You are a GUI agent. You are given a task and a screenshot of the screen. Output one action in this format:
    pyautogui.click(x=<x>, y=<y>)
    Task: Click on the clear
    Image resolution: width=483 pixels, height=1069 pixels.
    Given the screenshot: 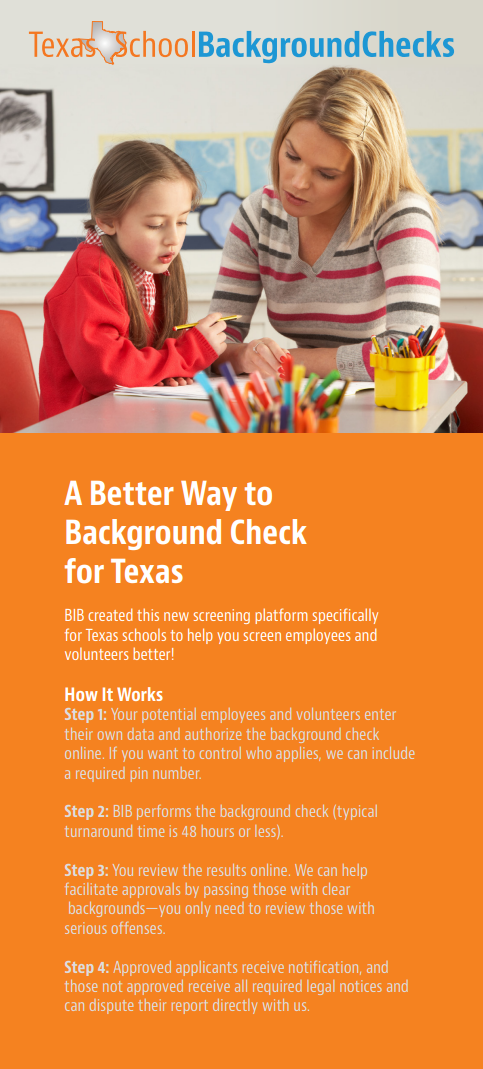 What is the action you would take?
    pyautogui.click(x=336, y=889)
